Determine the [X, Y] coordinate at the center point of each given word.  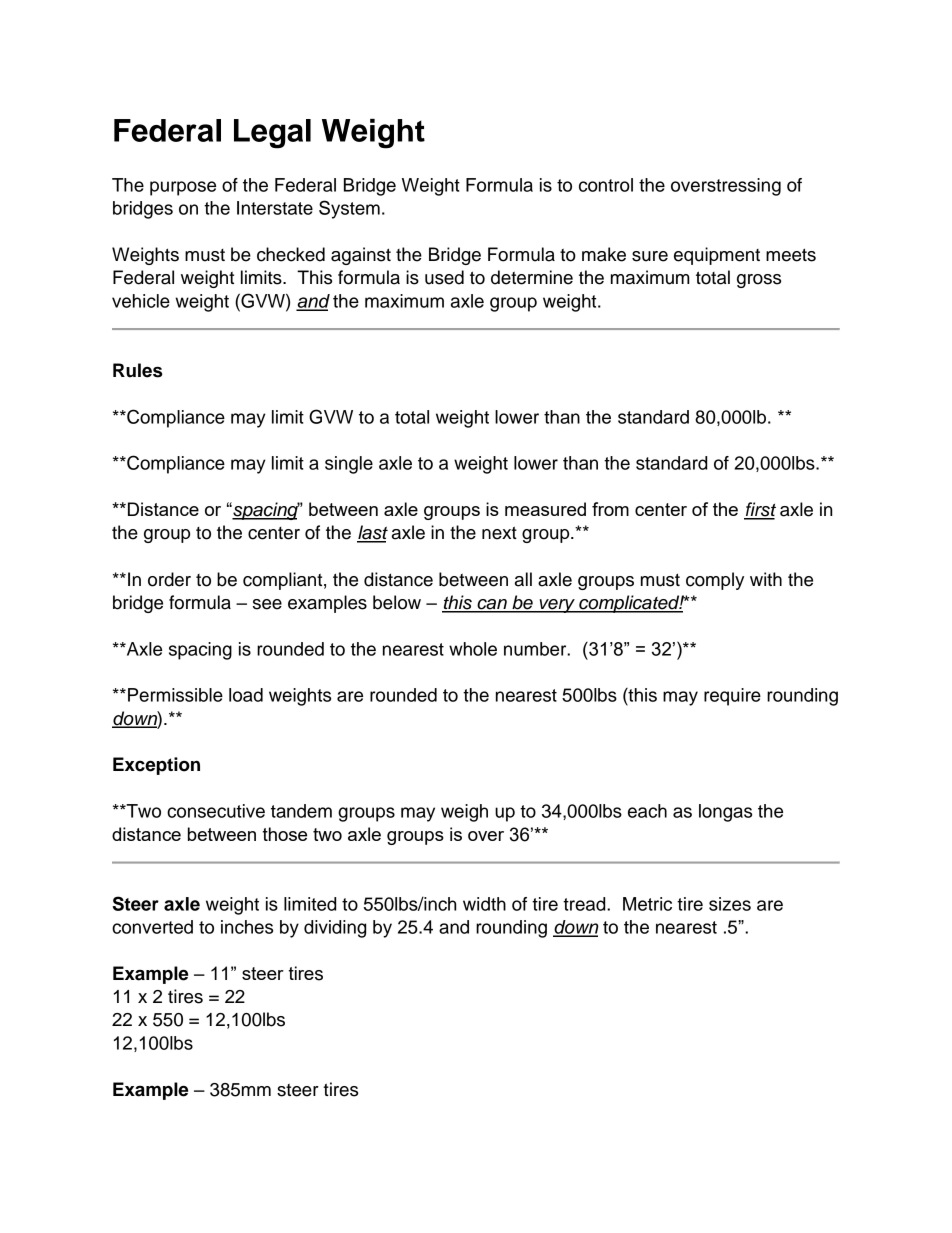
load [246, 695]
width [484, 904]
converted [152, 927]
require [732, 697]
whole [473, 649]
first [760, 510]
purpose [183, 188]
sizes [730, 904]
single [349, 465]
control [606, 185]
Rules [137, 370]
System [349, 209]
